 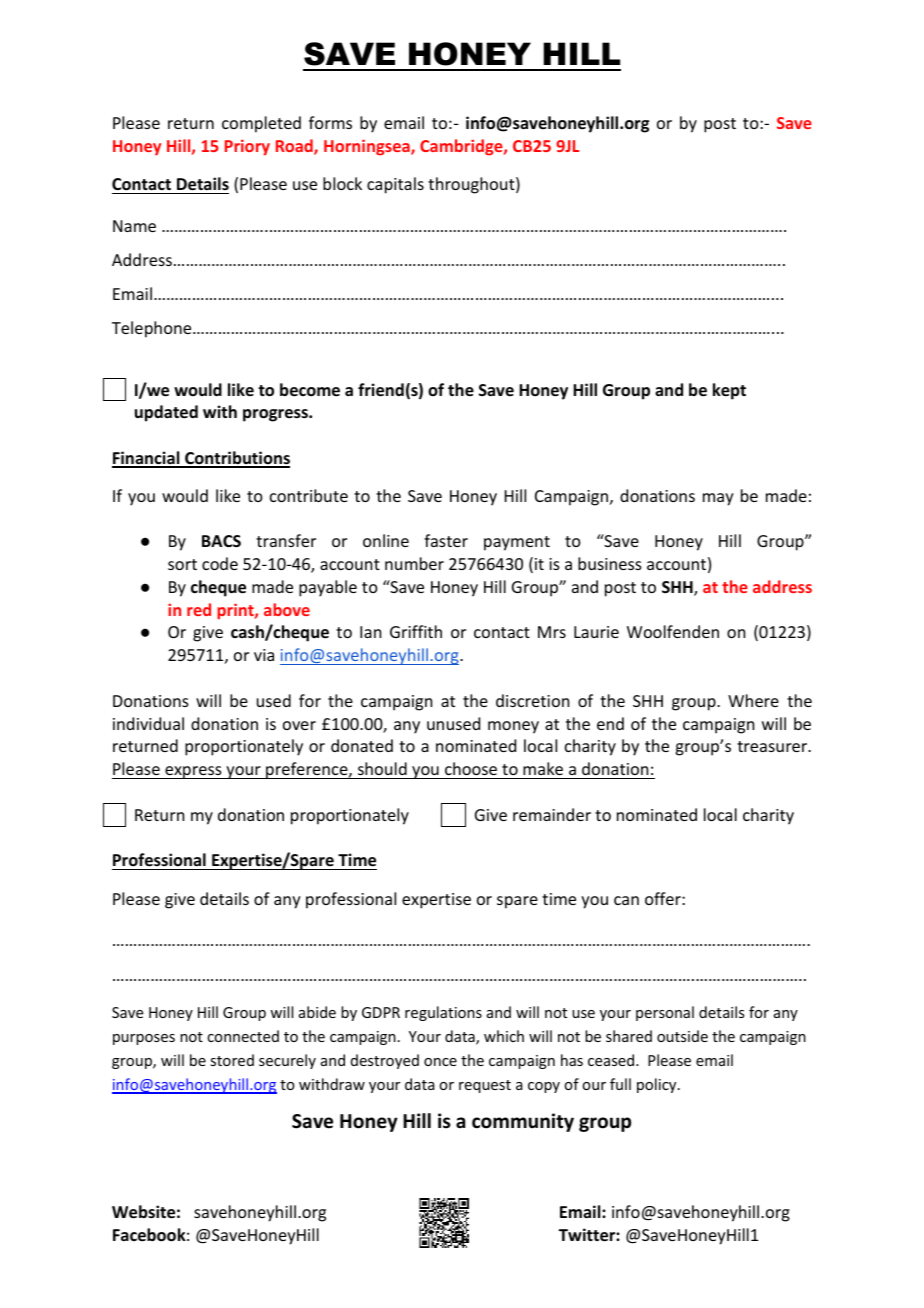 What do you see at coordinates (773, 746) in the screenshot?
I see `treasurer` at bounding box center [773, 746].
